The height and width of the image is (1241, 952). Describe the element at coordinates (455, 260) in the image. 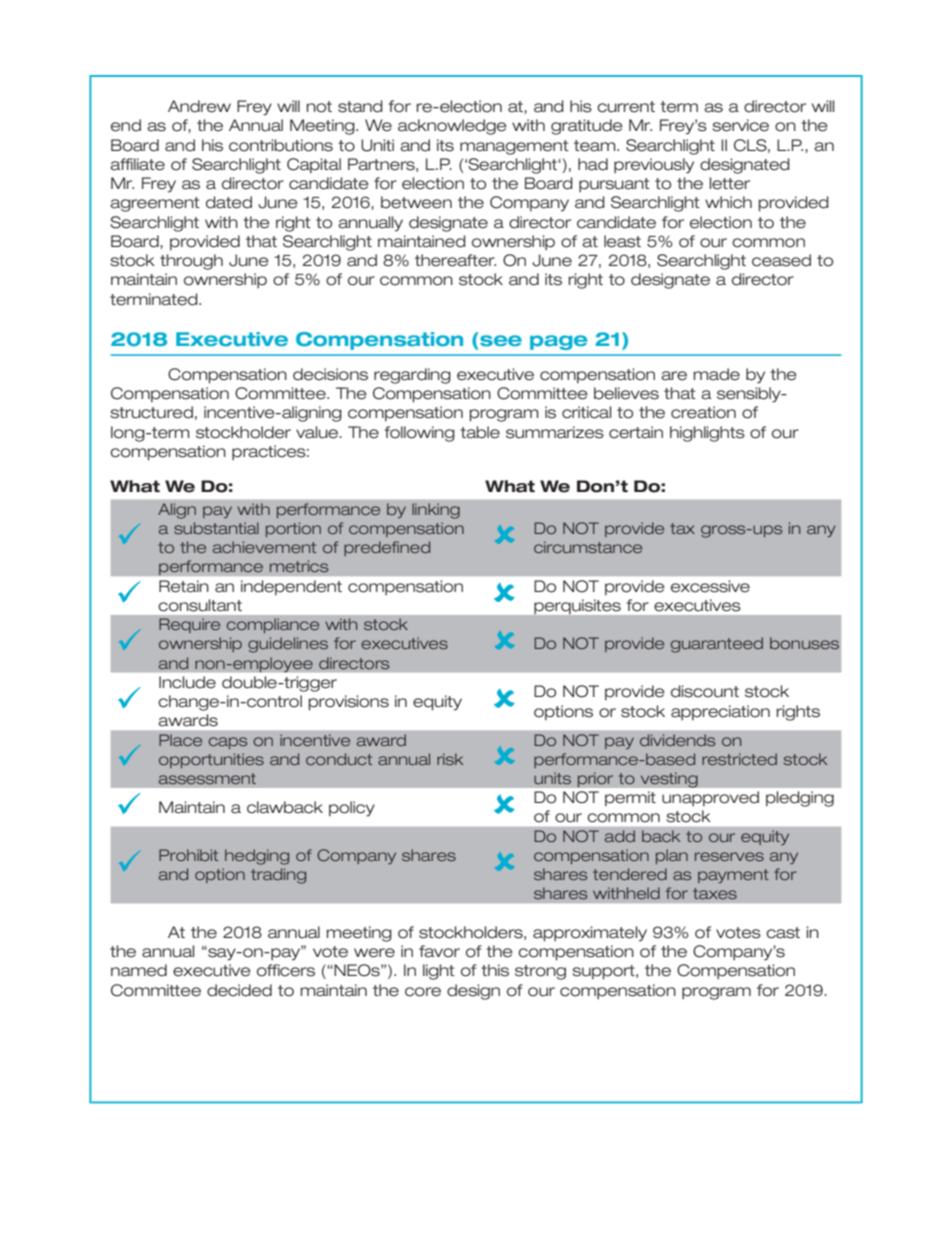

I see `thereafter` at that location.
